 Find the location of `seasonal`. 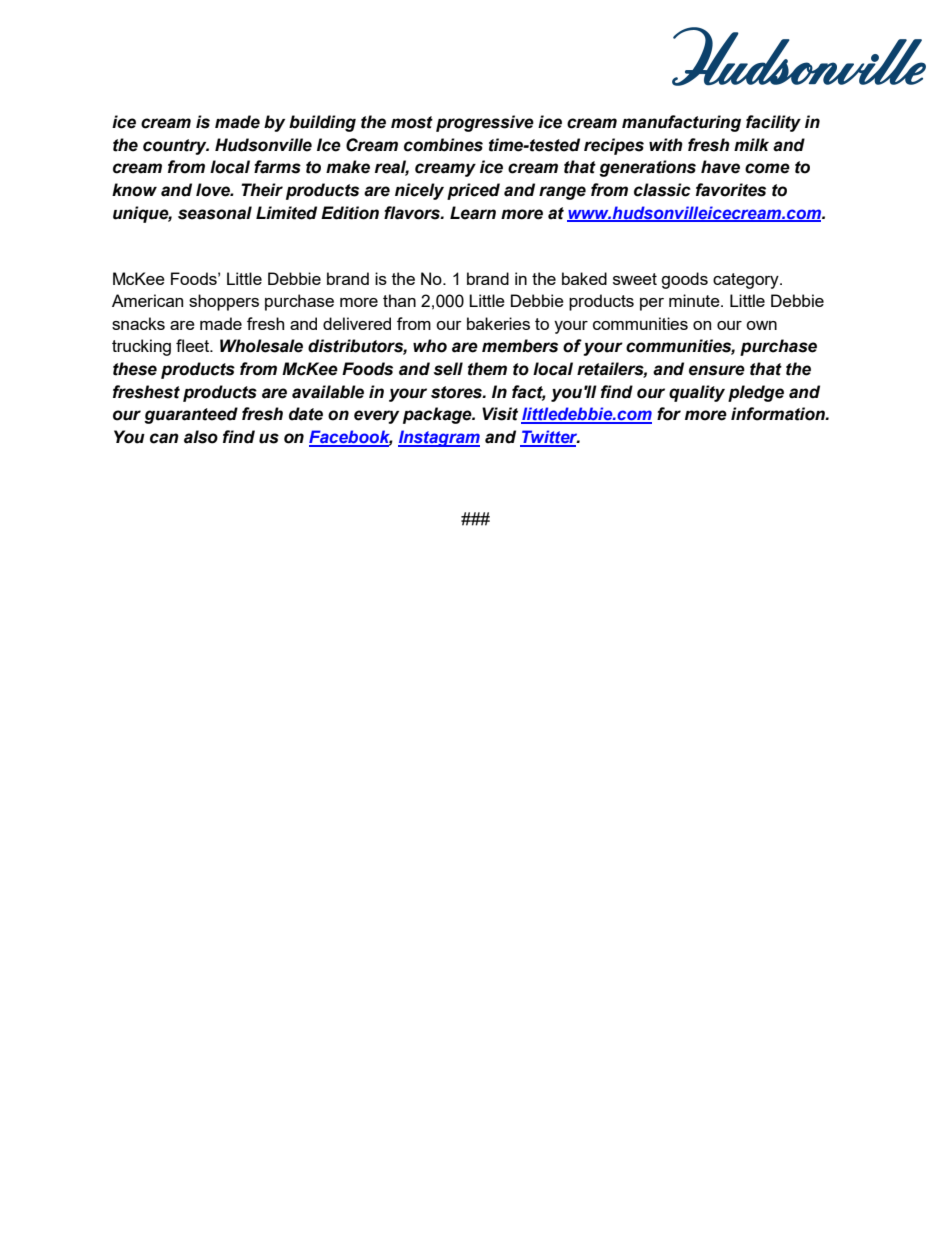

seasonal is located at coordinates (215, 213).
